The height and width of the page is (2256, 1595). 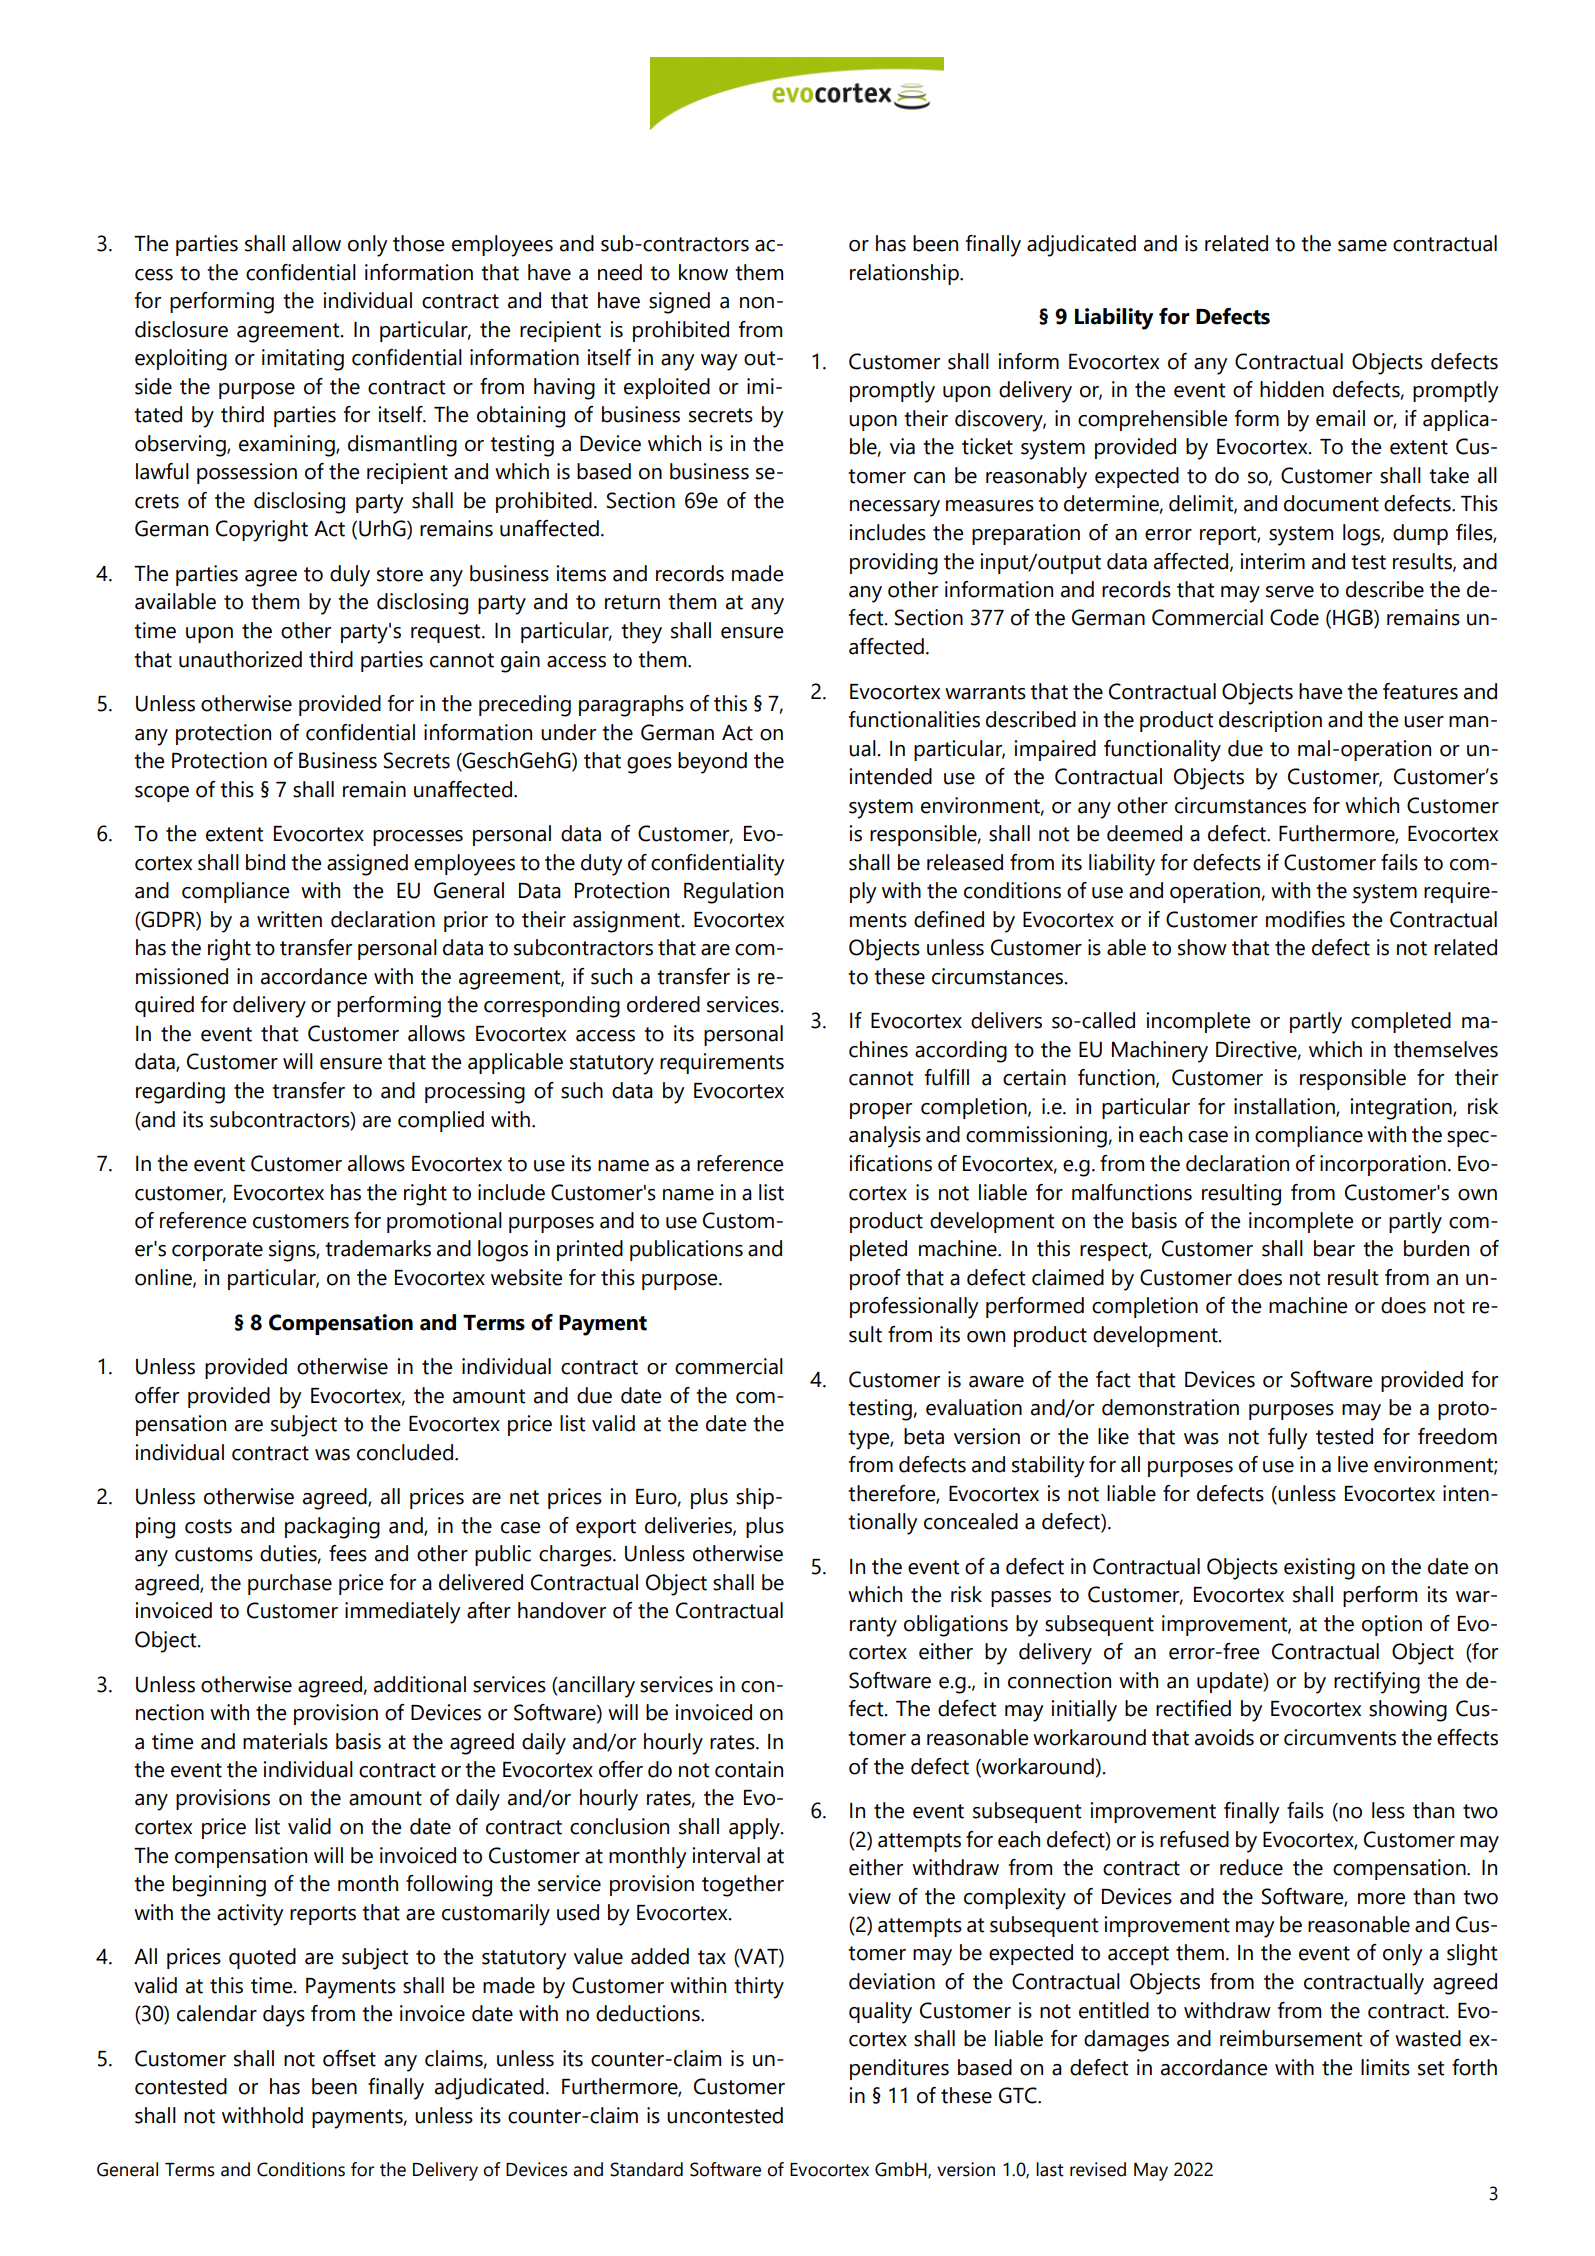 What do you see at coordinates (349, 2058) in the page?
I see `offset` at bounding box center [349, 2058].
